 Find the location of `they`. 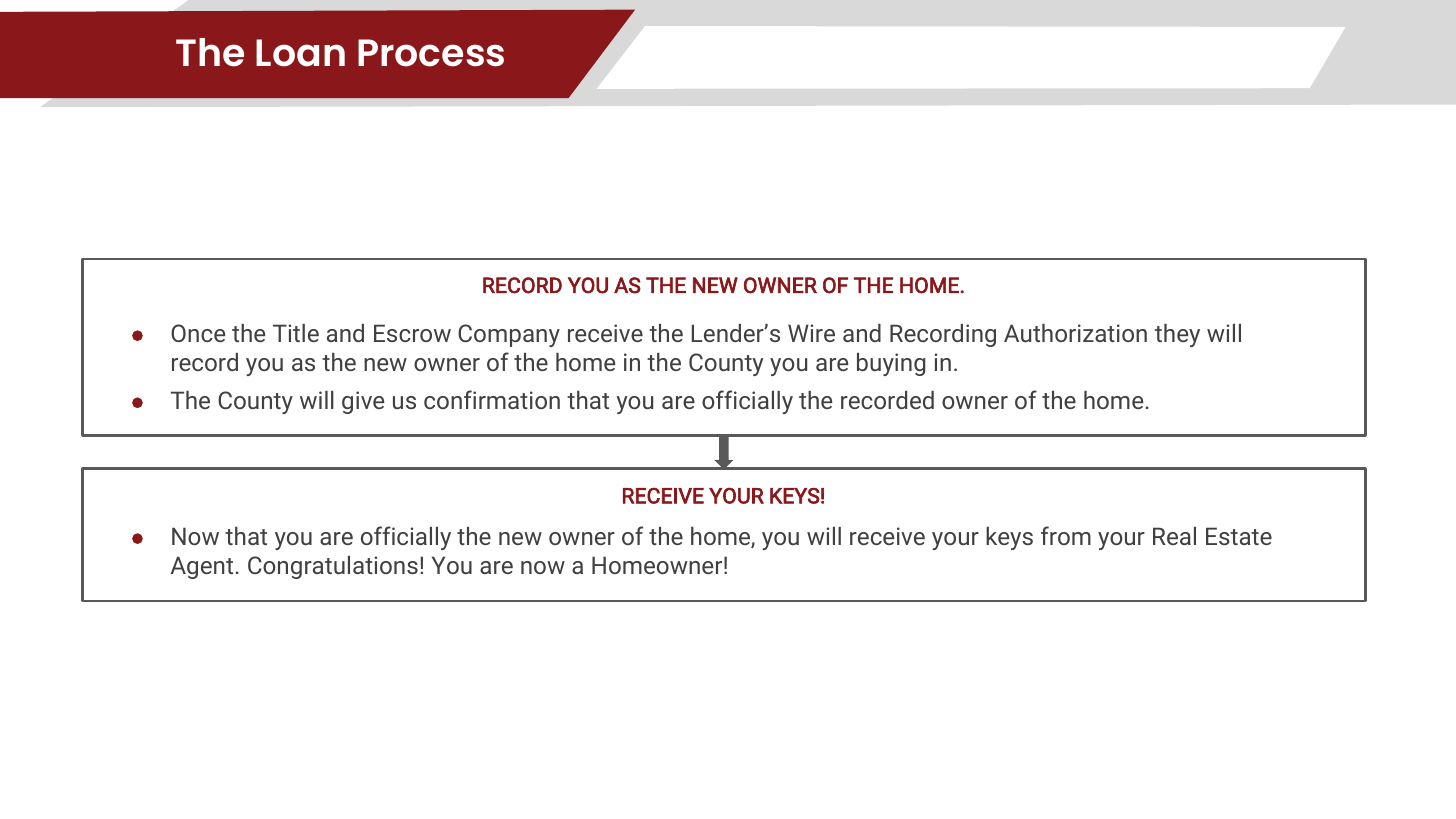

they is located at coordinates (1177, 335).
